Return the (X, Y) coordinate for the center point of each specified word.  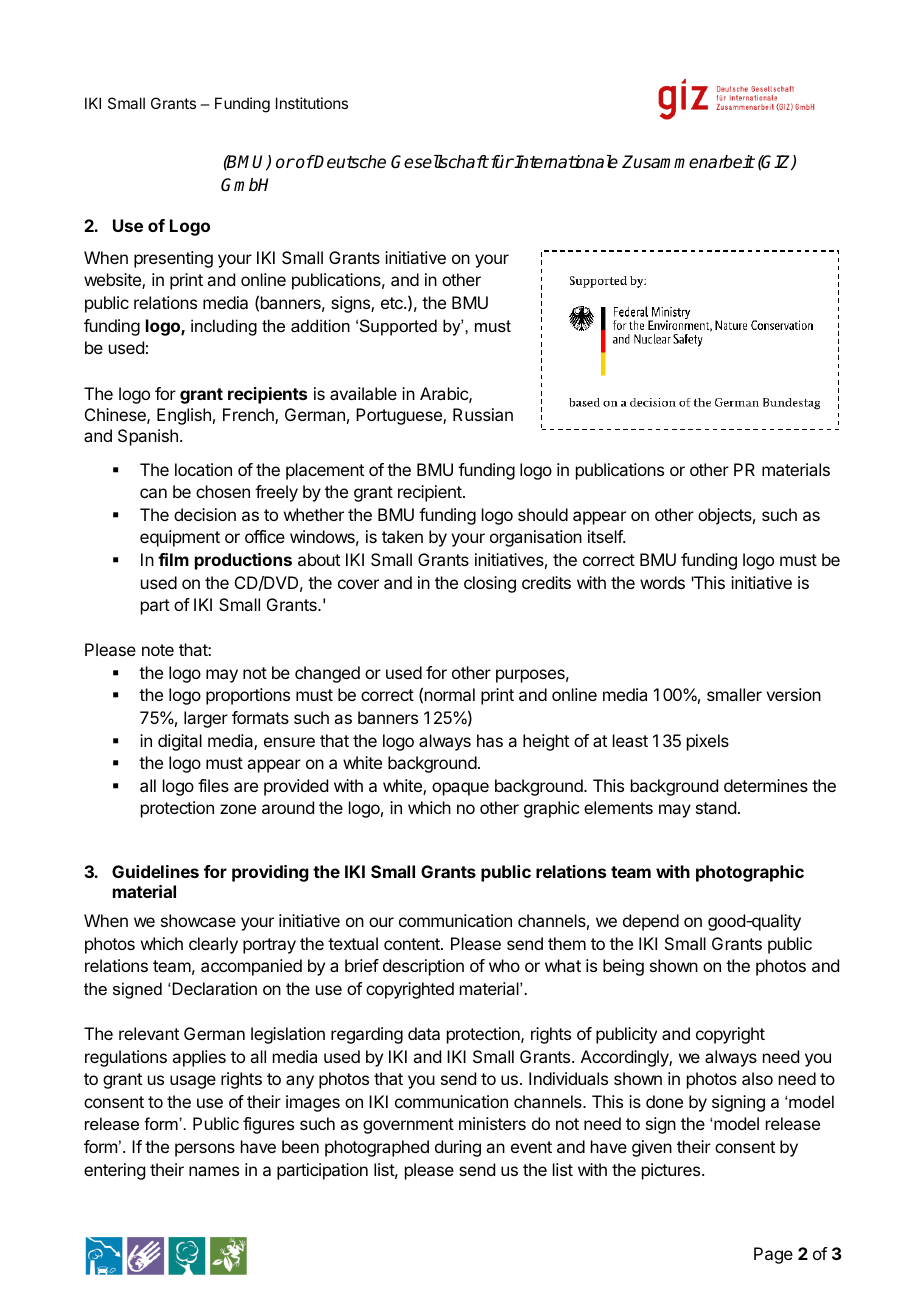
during (458, 1148)
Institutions (312, 103)
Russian (483, 414)
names (214, 1171)
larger (206, 719)
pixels (708, 742)
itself (606, 536)
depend (651, 922)
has (490, 740)
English (184, 416)
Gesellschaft (440, 162)
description (423, 967)
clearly (213, 945)
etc (393, 303)
